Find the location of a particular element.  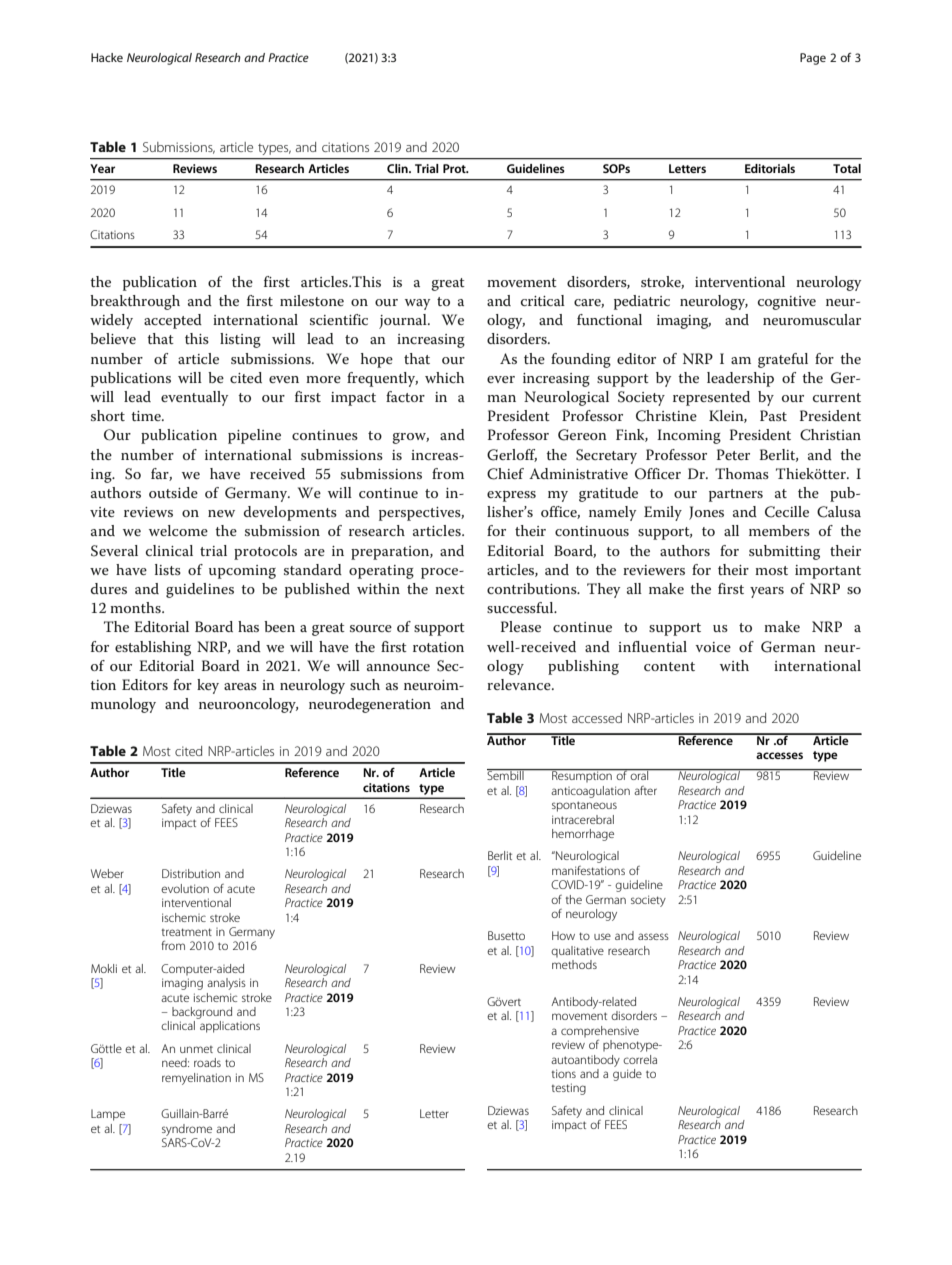

critical is located at coordinates (543, 300).
